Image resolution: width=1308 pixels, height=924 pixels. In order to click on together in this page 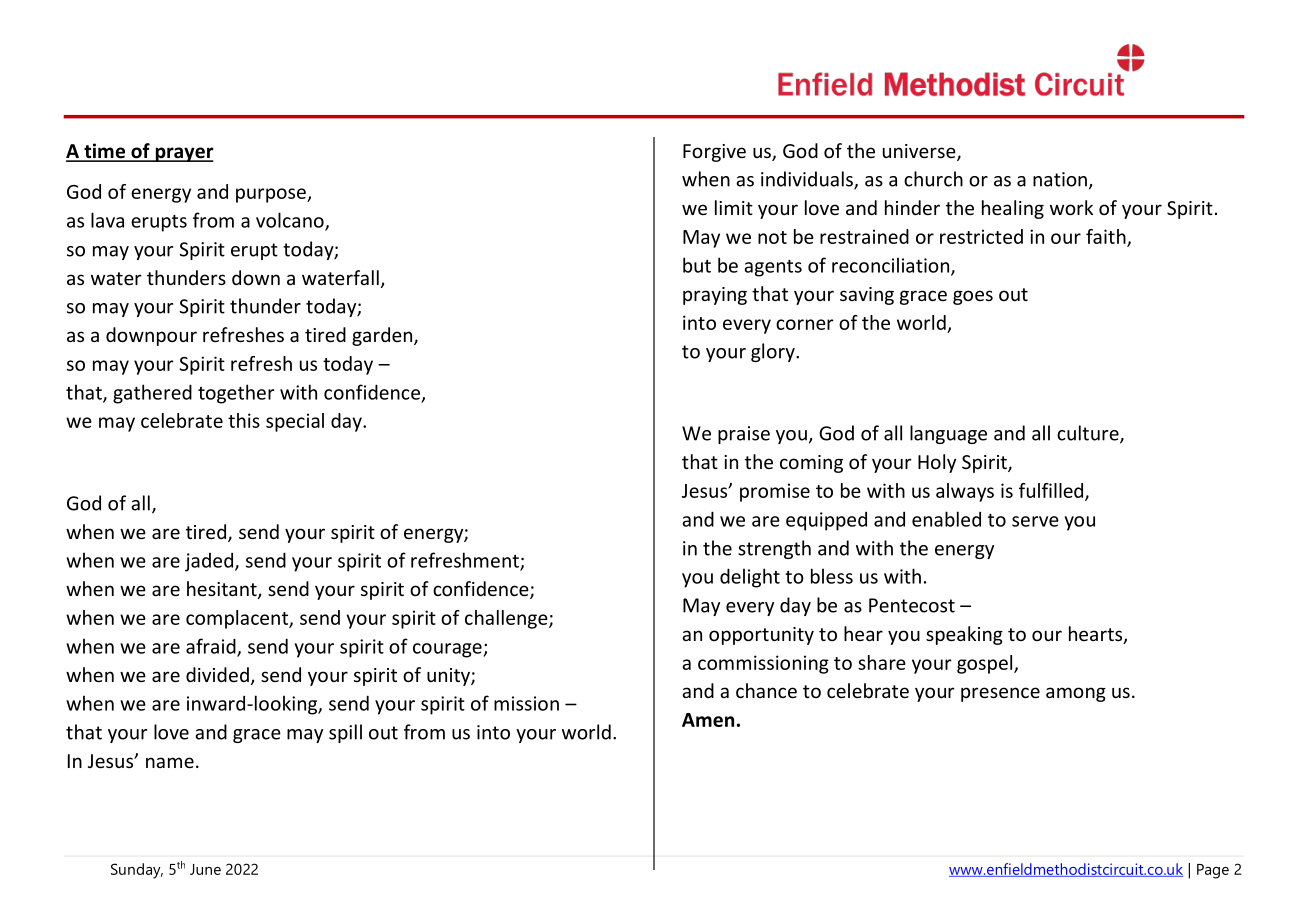, I will do `click(236, 394)`.
